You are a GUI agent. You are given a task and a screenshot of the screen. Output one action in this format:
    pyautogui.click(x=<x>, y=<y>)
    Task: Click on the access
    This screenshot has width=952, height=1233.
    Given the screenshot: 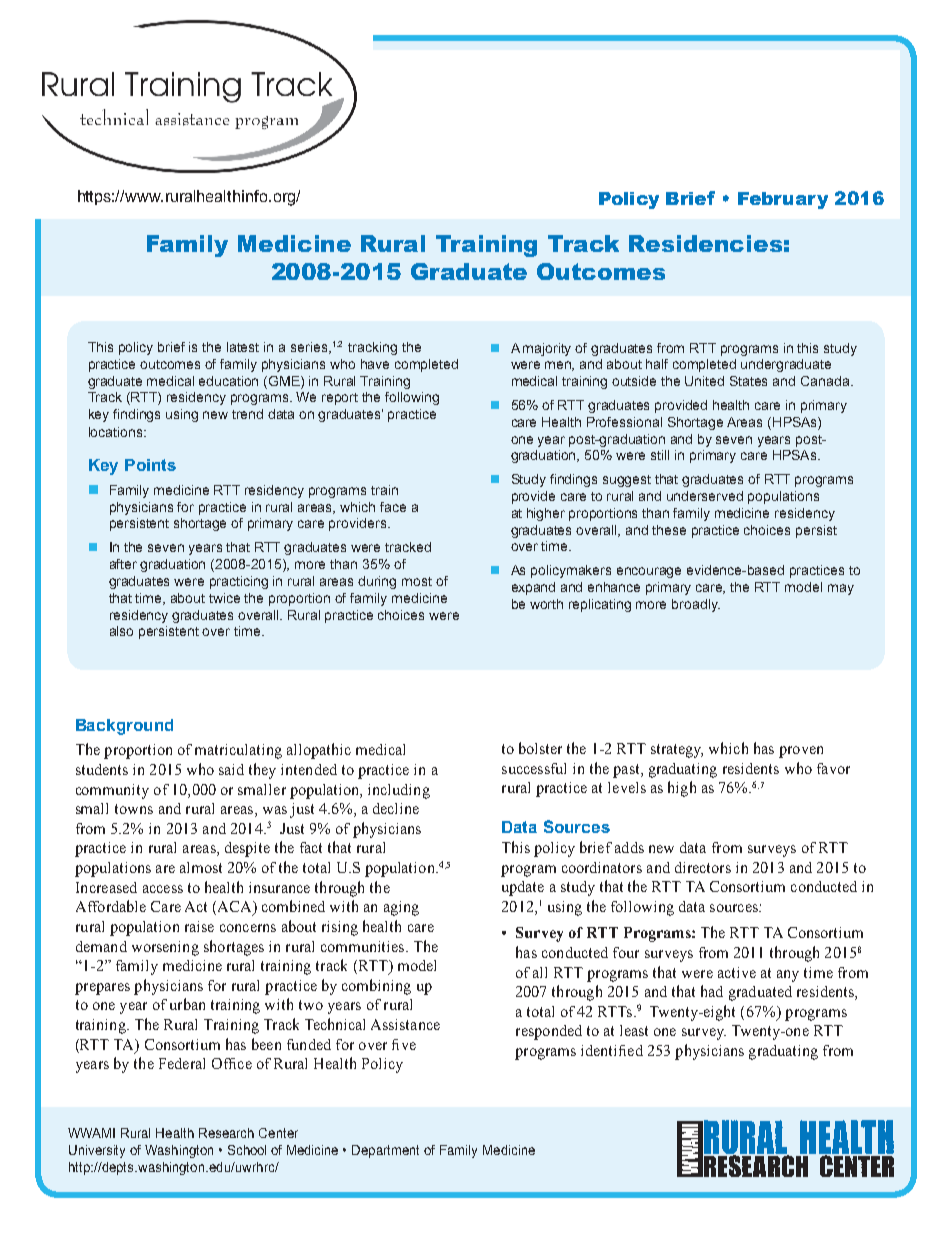 What is the action you would take?
    pyautogui.click(x=163, y=889)
